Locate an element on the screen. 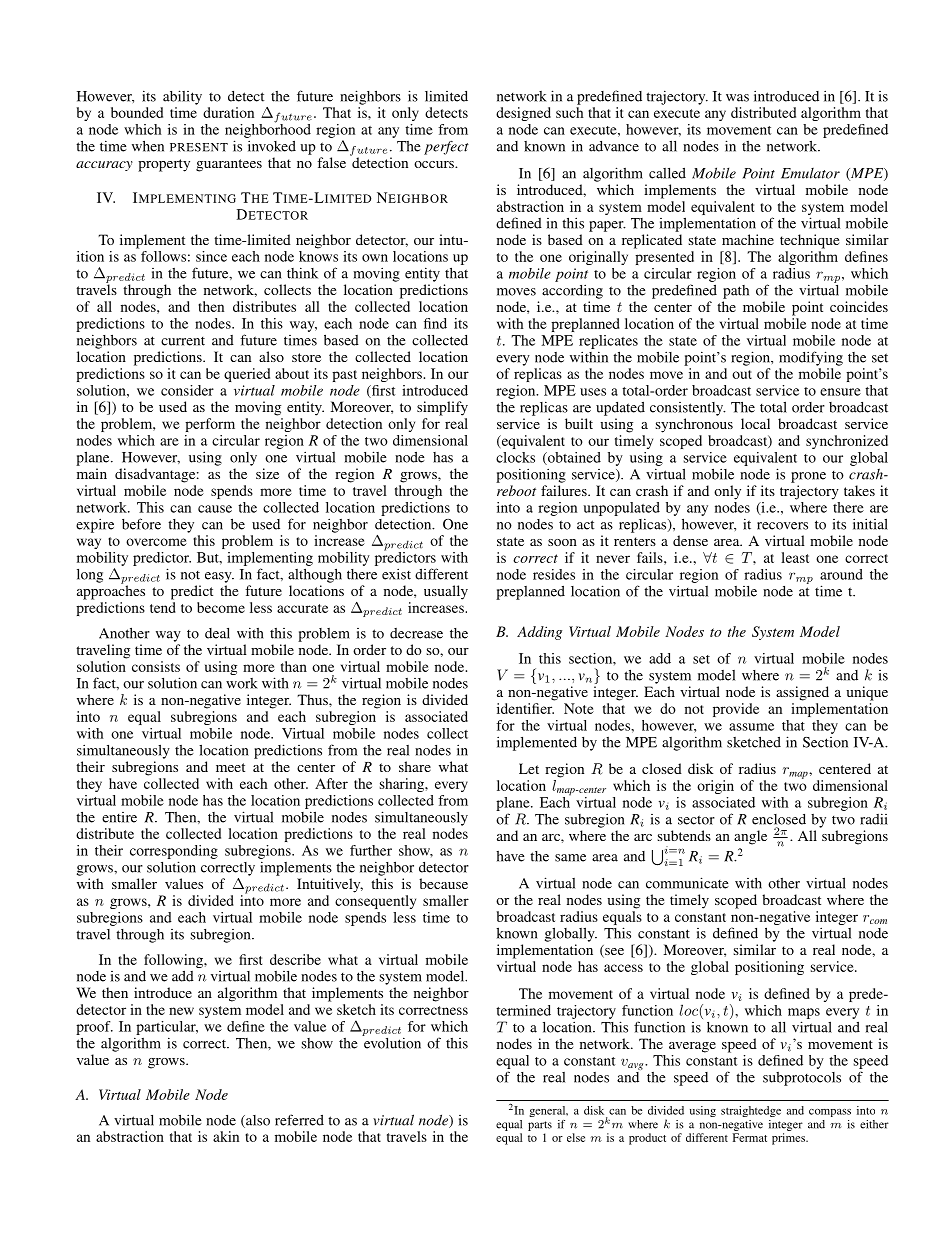 This screenshot has width=952, height=1233. was is located at coordinates (737, 98).
